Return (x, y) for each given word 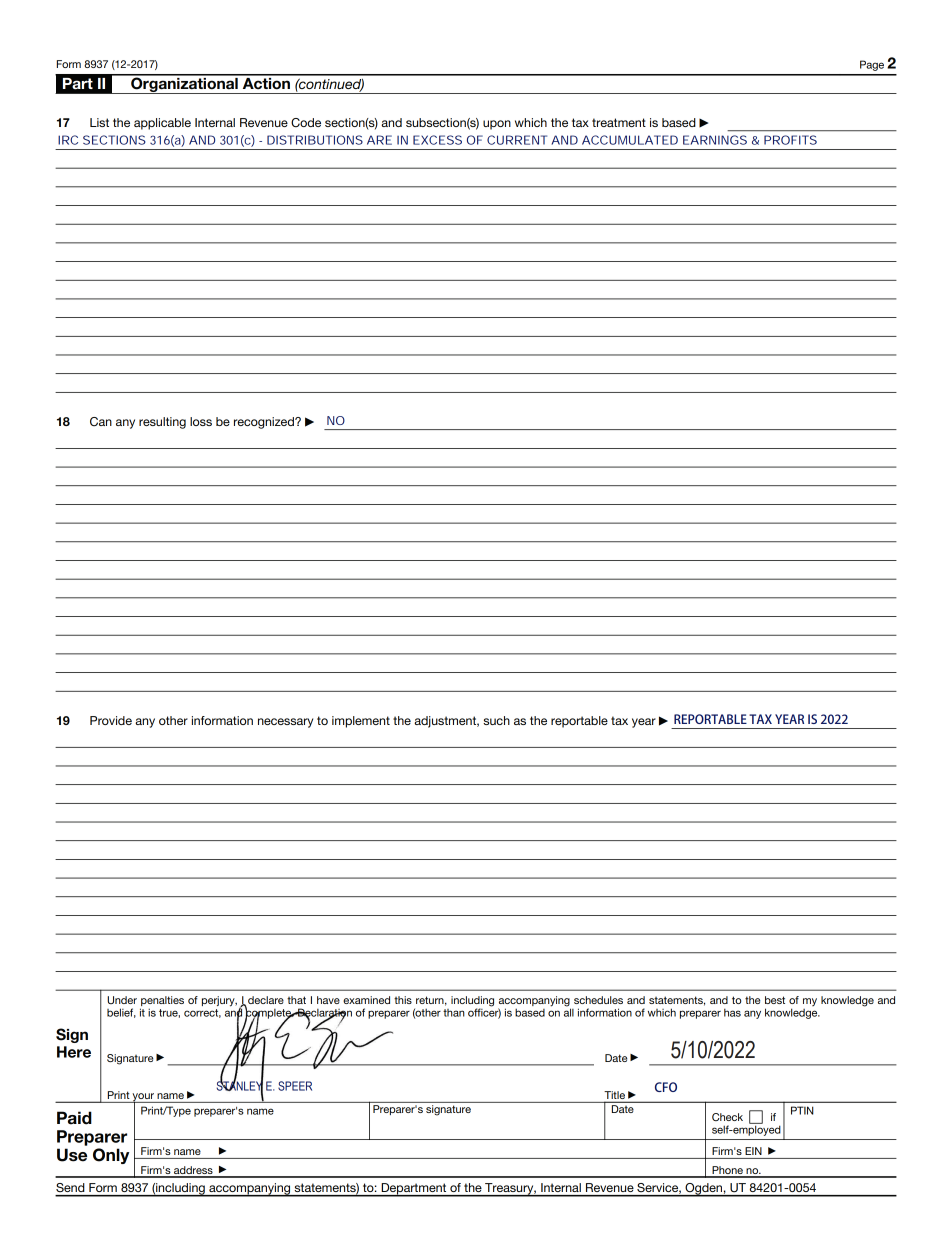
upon (497, 125)
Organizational (184, 84)
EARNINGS (715, 140)
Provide (111, 720)
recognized (265, 423)
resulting (162, 423)
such (496, 720)
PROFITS (790, 140)
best (775, 1000)
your (143, 1098)
